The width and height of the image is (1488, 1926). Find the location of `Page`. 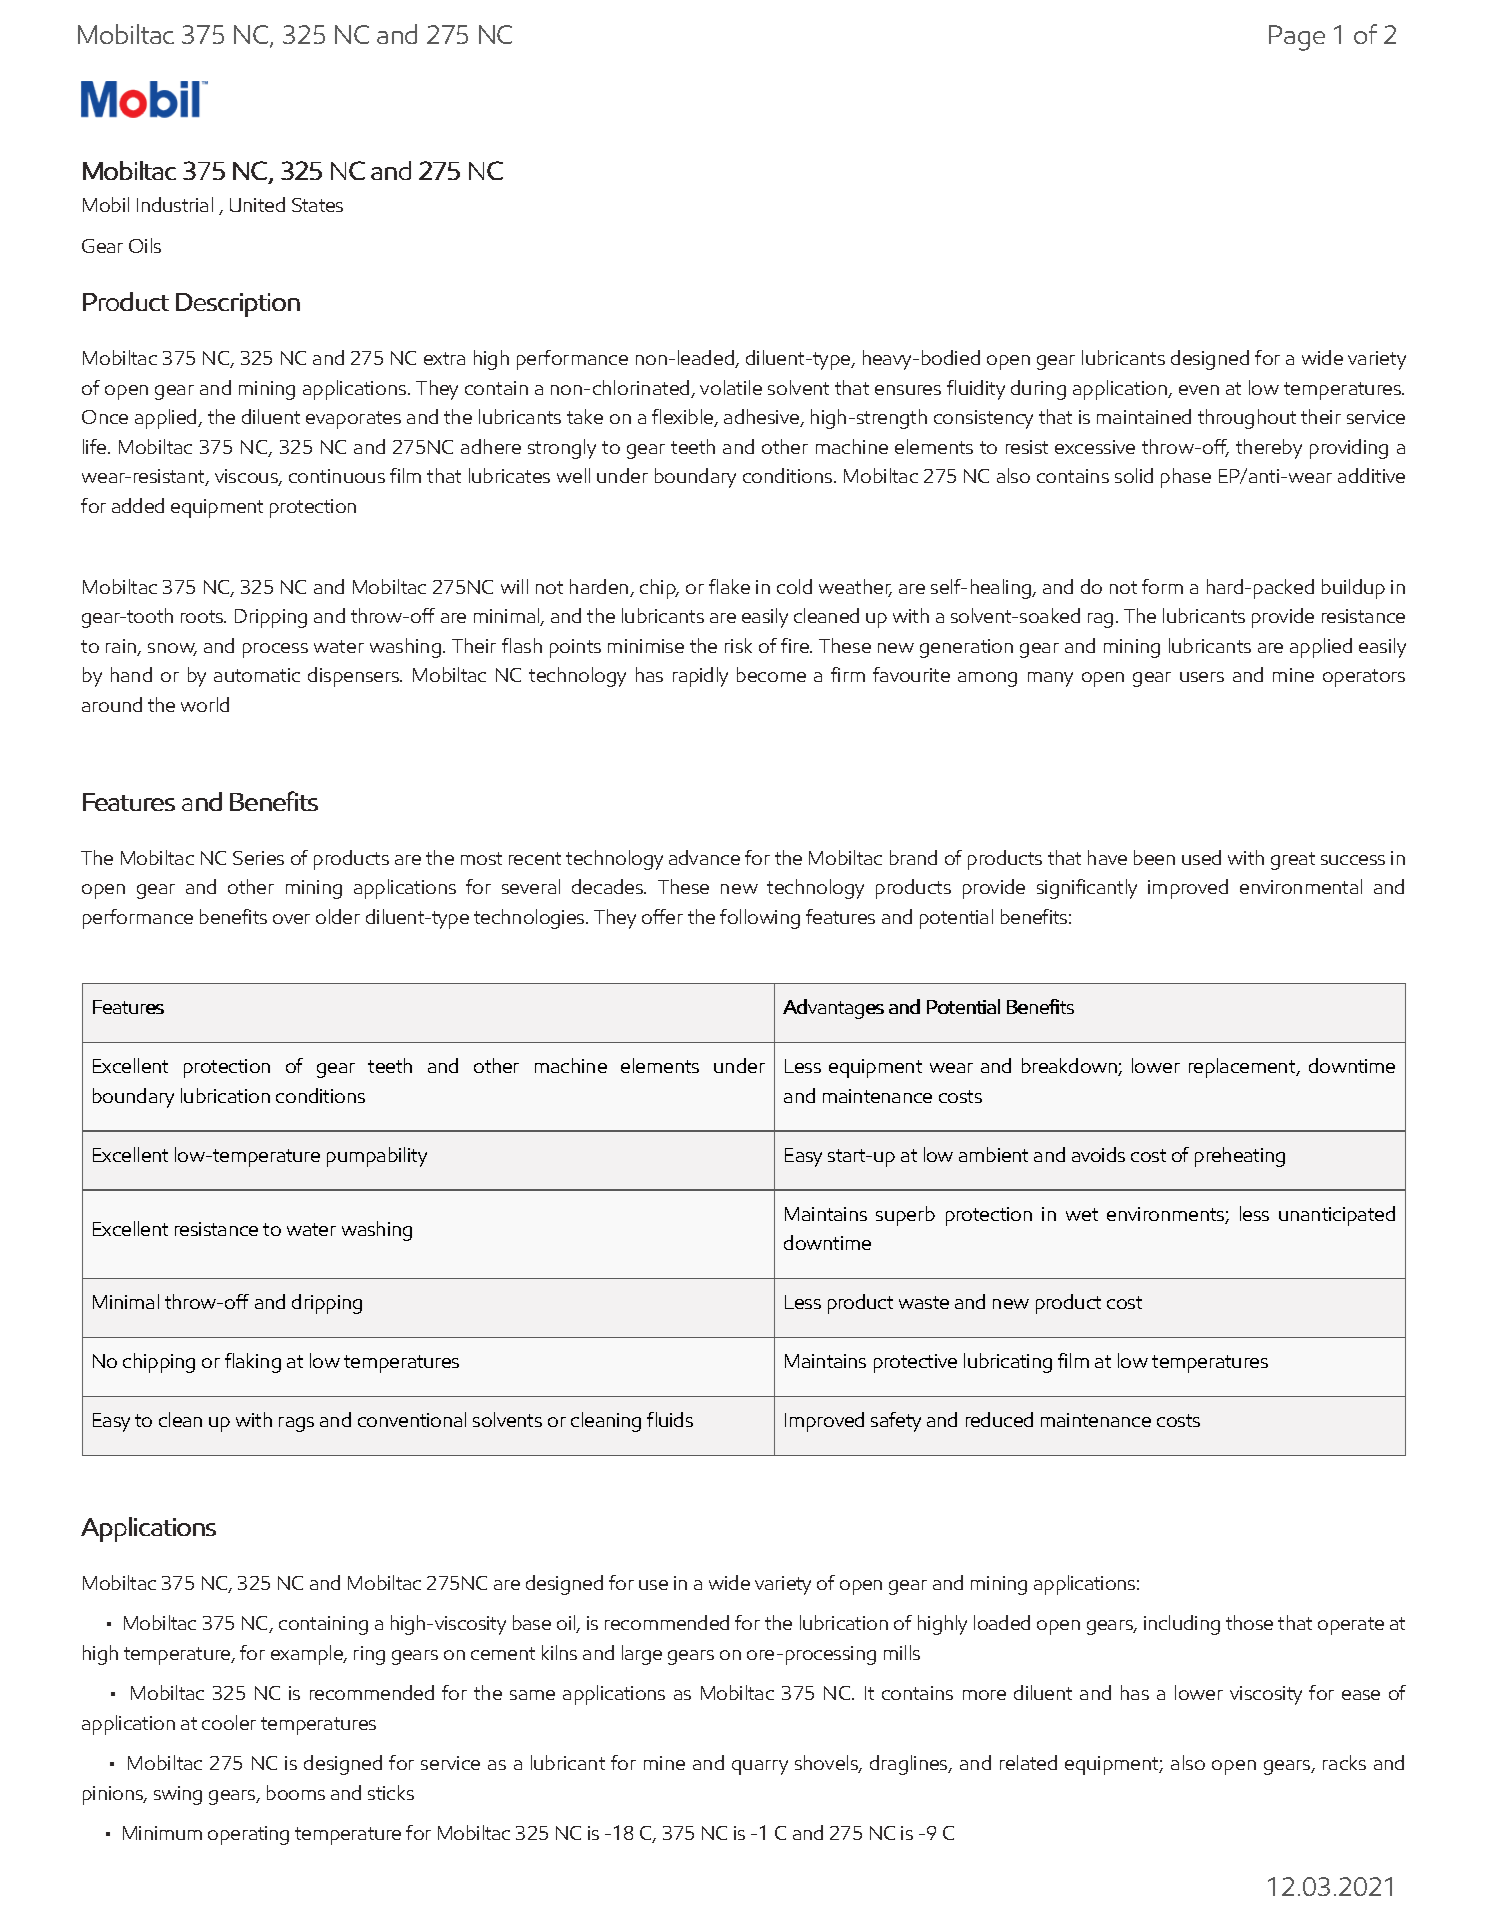

Page is located at coordinates (1297, 38).
